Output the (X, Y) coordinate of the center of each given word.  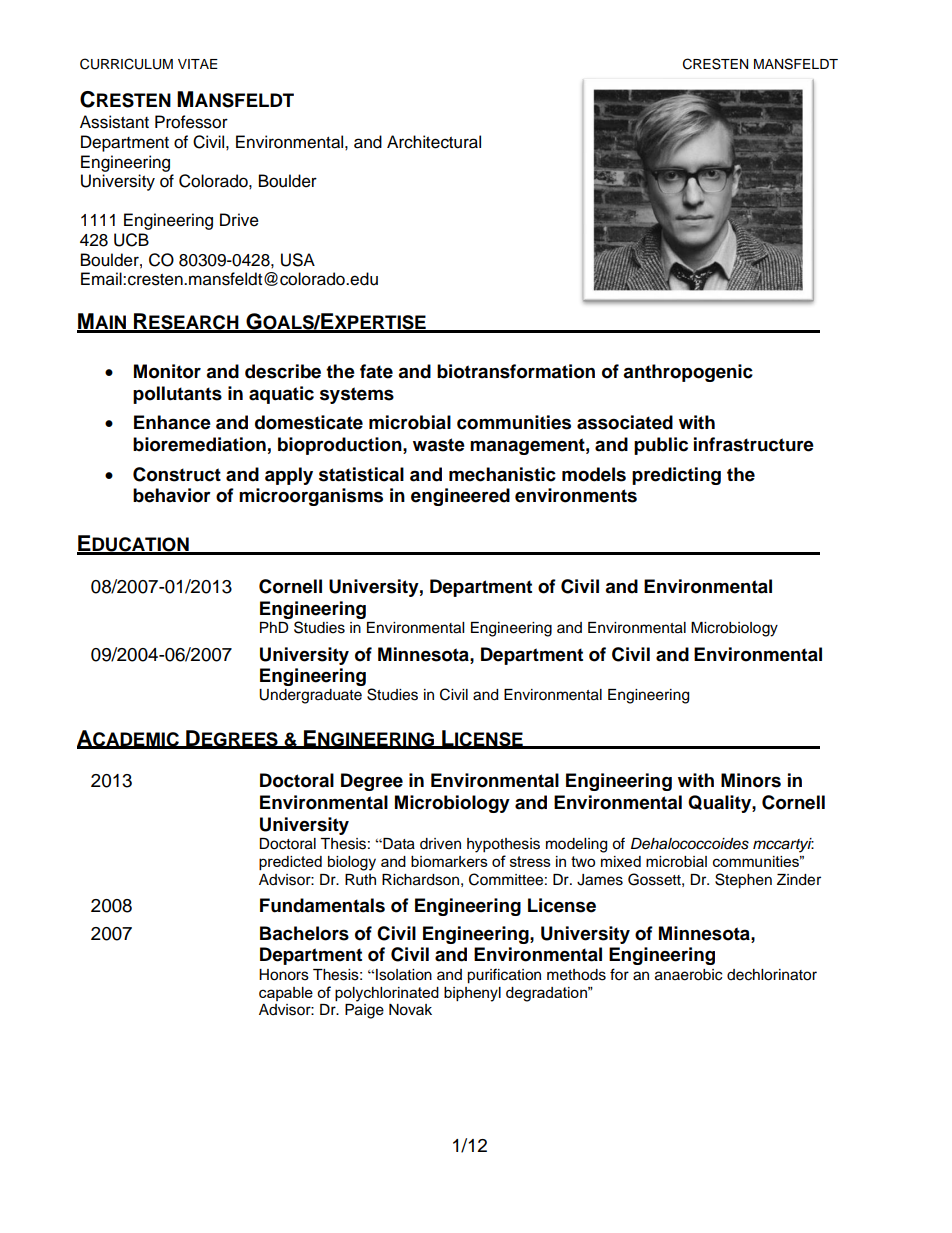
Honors (284, 975)
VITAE (198, 64)
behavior (172, 495)
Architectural (434, 142)
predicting (676, 476)
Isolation (404, 975)
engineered (460, 497)
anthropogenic (688, 373)
